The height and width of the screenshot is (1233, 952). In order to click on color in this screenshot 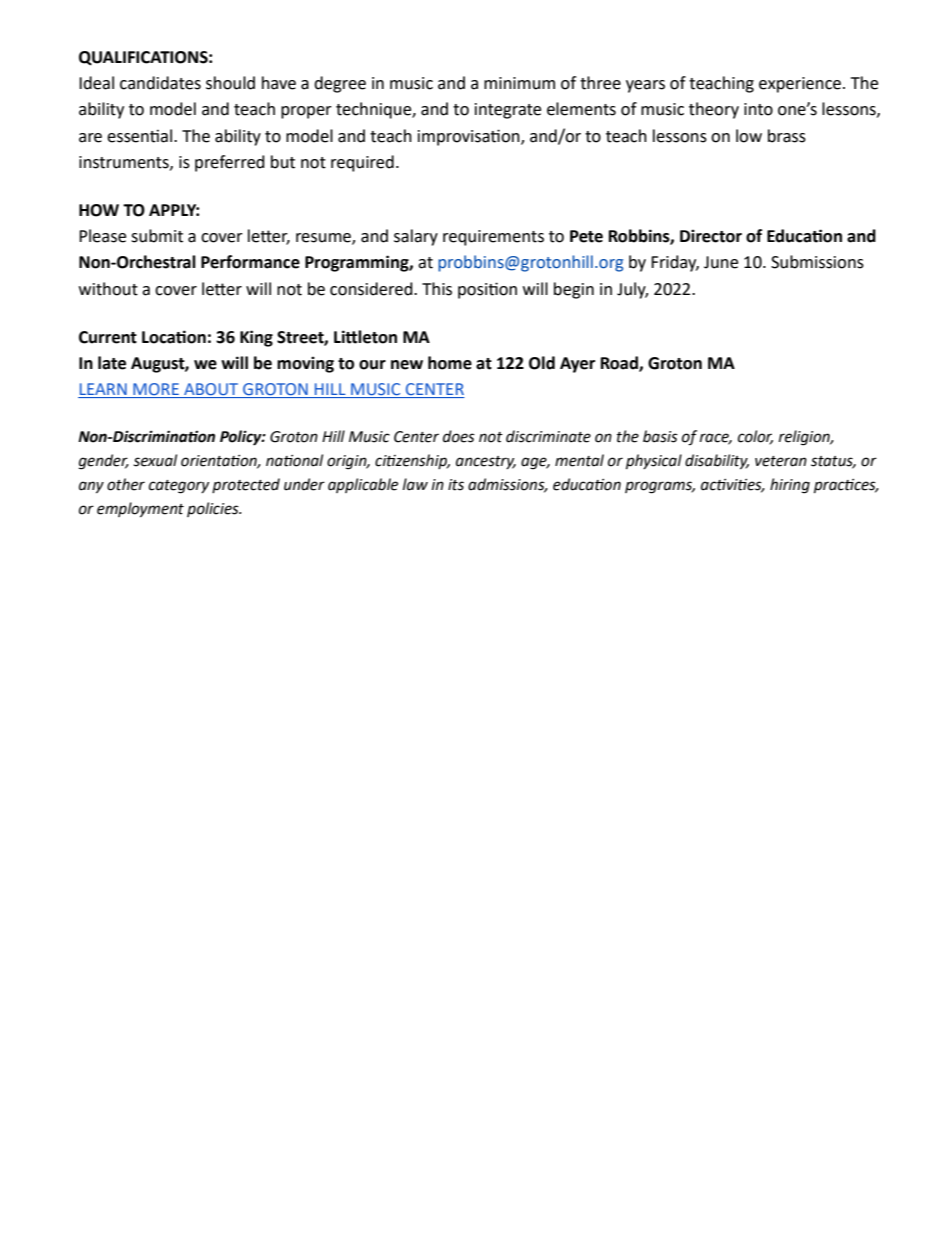, I will do `click(755, 437)`.
